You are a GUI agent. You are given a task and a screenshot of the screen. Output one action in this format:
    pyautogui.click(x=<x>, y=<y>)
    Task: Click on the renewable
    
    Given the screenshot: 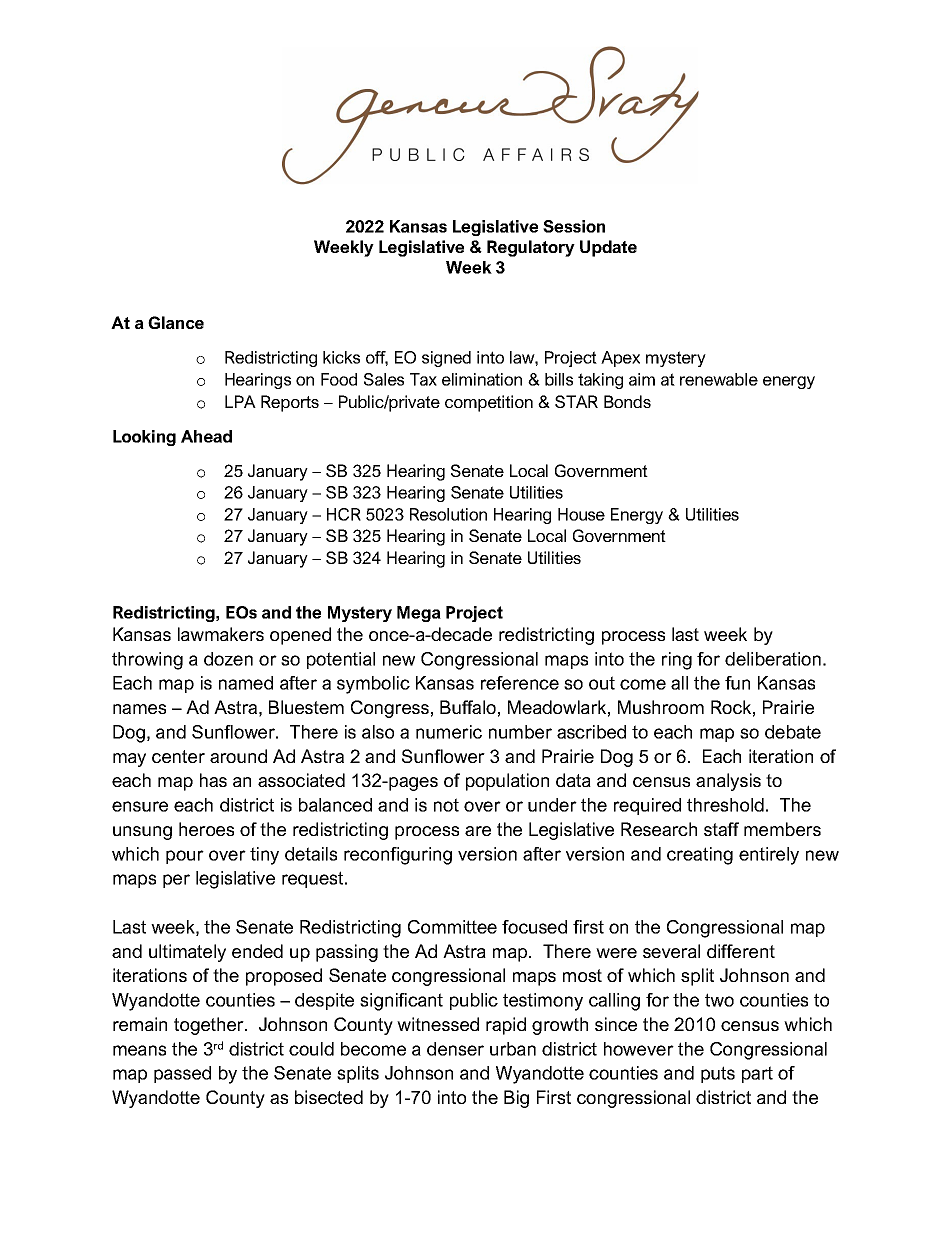 What is the action you would take?
    pyautogui.click(x=719, y=379)
